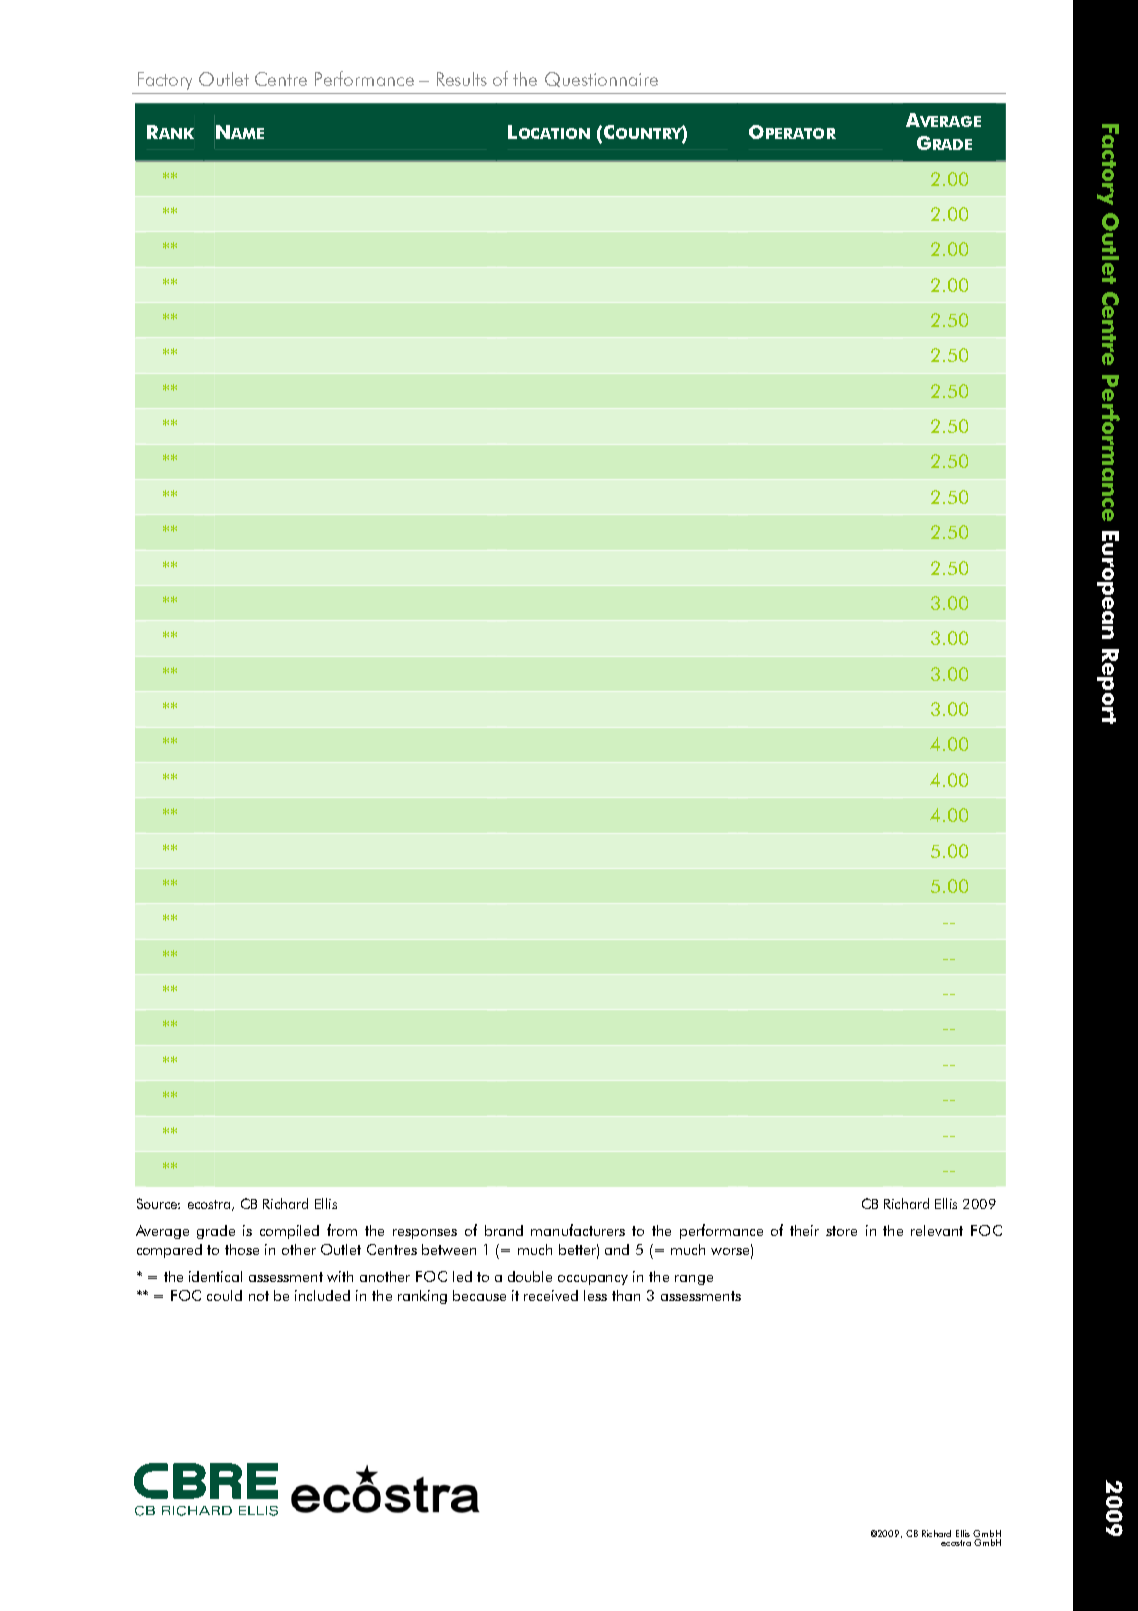 This screenshot has width=1138, height=1611. Describe the element at coordinates (242, 1249) in the screenshot. I see `those` at that location.
